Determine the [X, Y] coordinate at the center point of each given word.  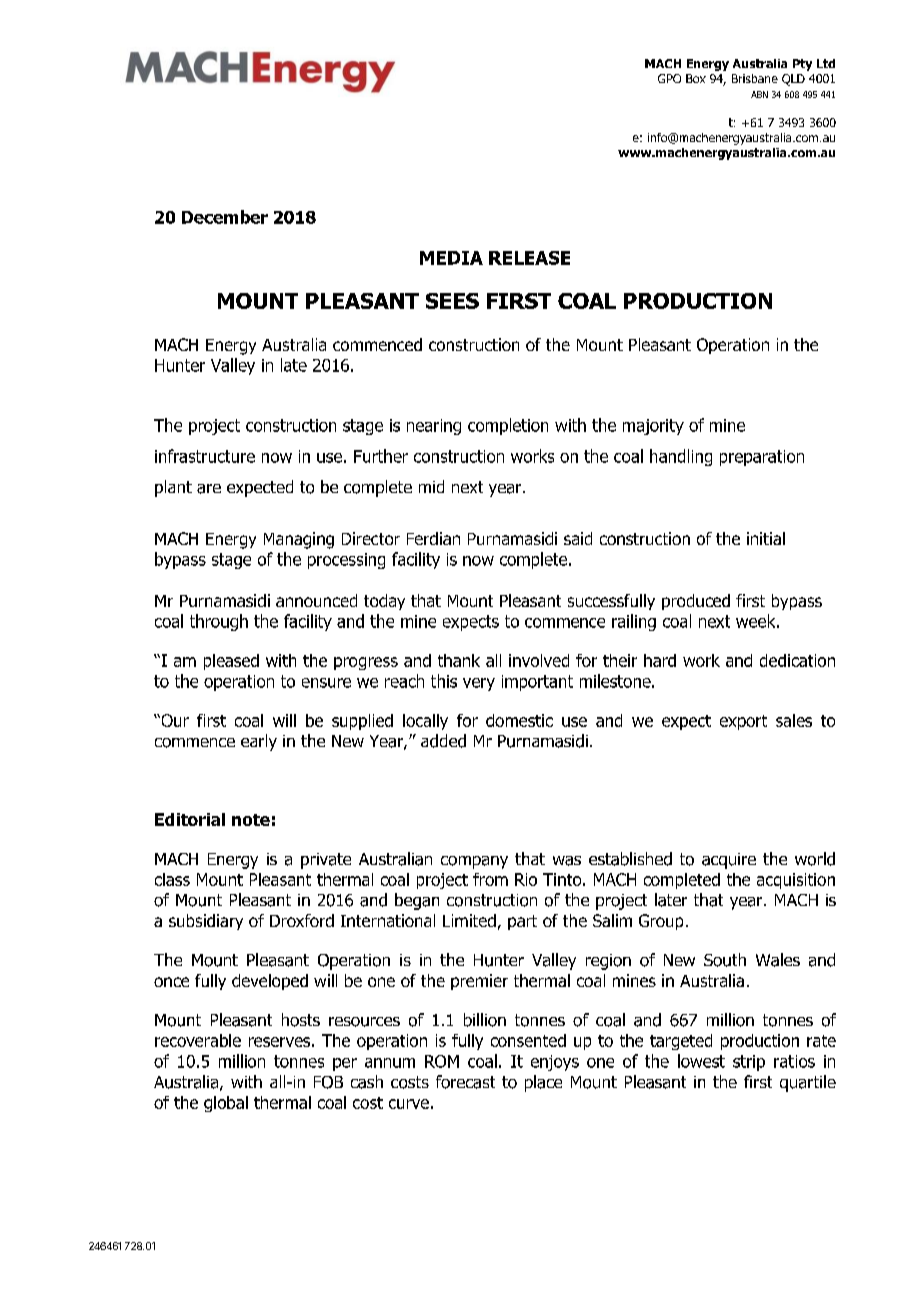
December [225, 217]
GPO [669, 78]
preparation [762, 458]
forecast [465, 1082]
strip [749, 1063]
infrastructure [205, 456]
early [259, 742]
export [743, 722]
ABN [759, 94]
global [226, 1104]
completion [508, 426]
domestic [519, 720]
